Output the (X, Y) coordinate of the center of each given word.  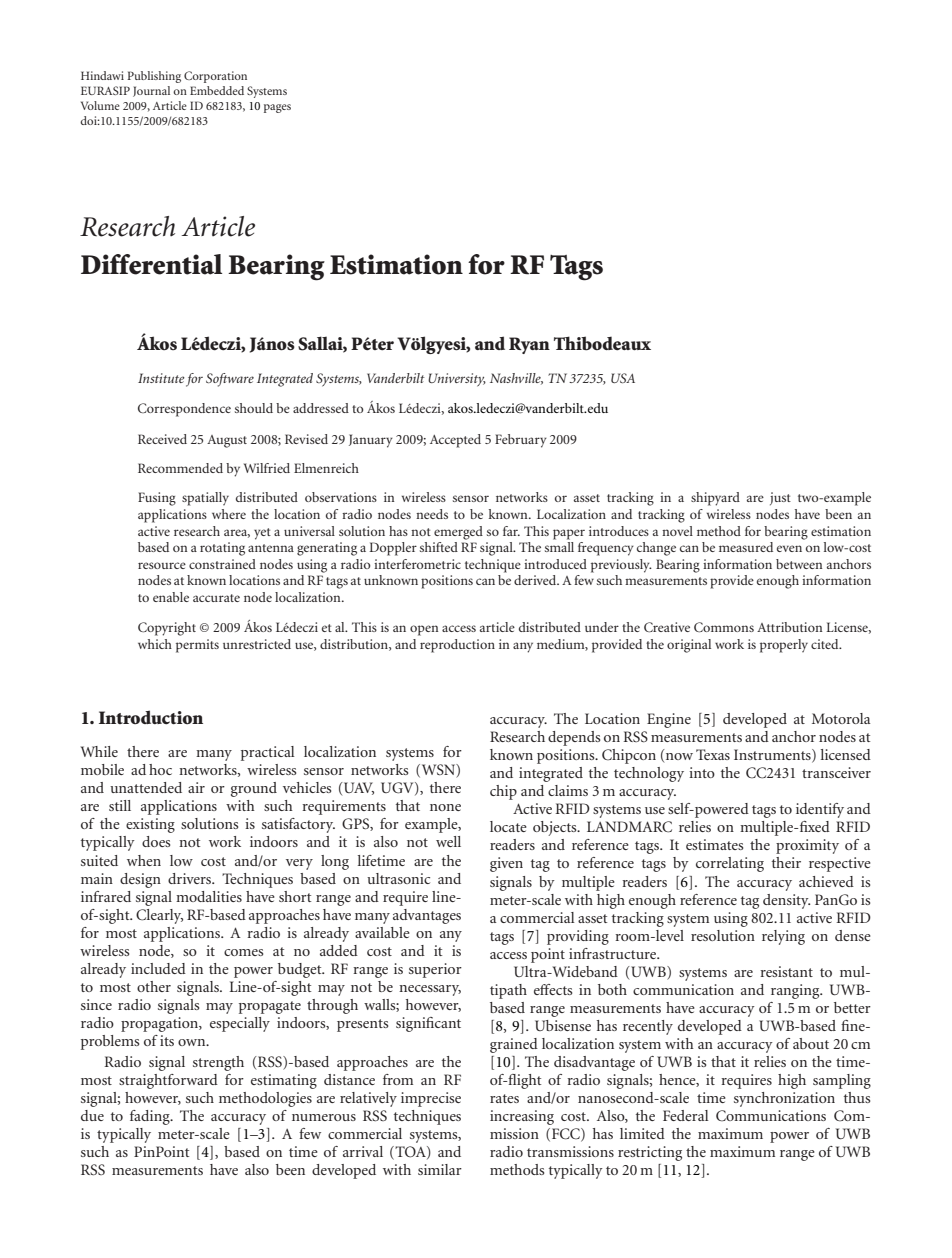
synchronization (784, 1099)
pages (277, 108)
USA (623, 378)
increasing (522, 1117)
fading (151, 1117)
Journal (151, 91)
